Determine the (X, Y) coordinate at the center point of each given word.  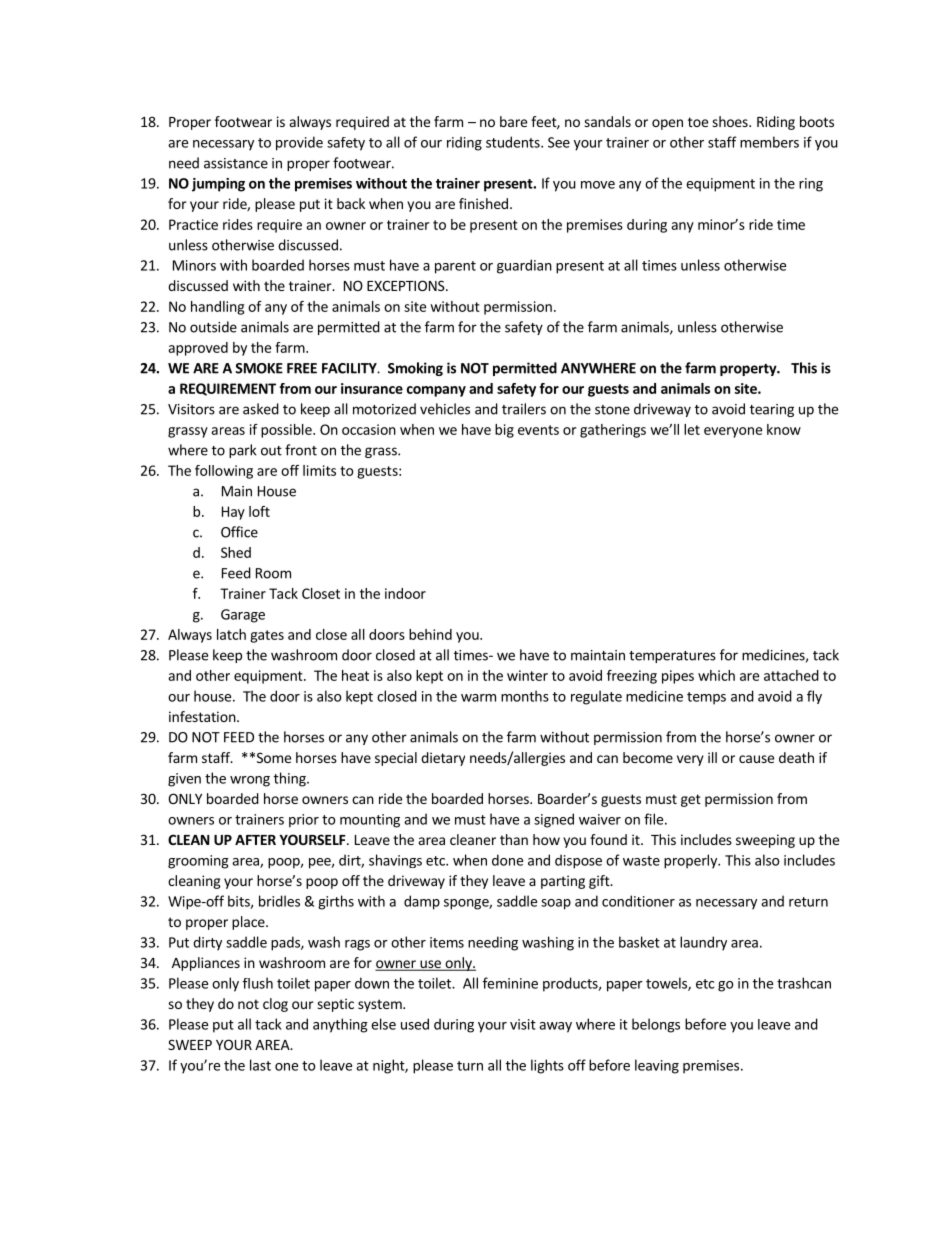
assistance (236, 163)
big (504, 431)
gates (267, 636)
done (507, 860)
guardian (524, 266)
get (691, 800)
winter (527, 675)
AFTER (255, 840)
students (514, 142)
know (784, 429)
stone (612, 410)
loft (259, 511)
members (769, 142)
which (716, 675)
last (260, 1065)
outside (213, 327)
